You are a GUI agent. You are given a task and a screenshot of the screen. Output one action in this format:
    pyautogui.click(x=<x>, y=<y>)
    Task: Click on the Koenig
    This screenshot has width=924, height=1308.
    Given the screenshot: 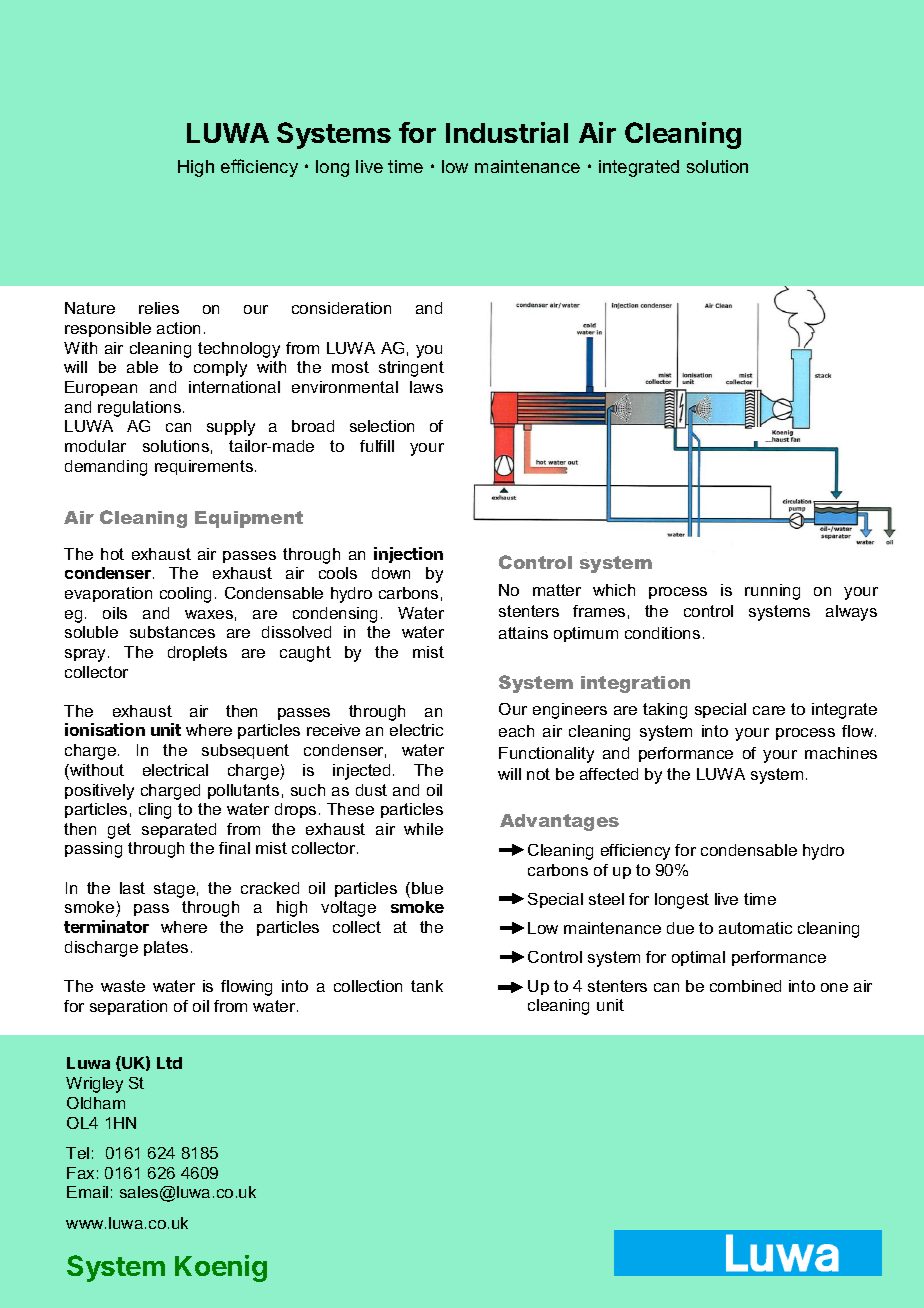 What is the action you would take?
    pyautogui.click(x=221, y=1268)
